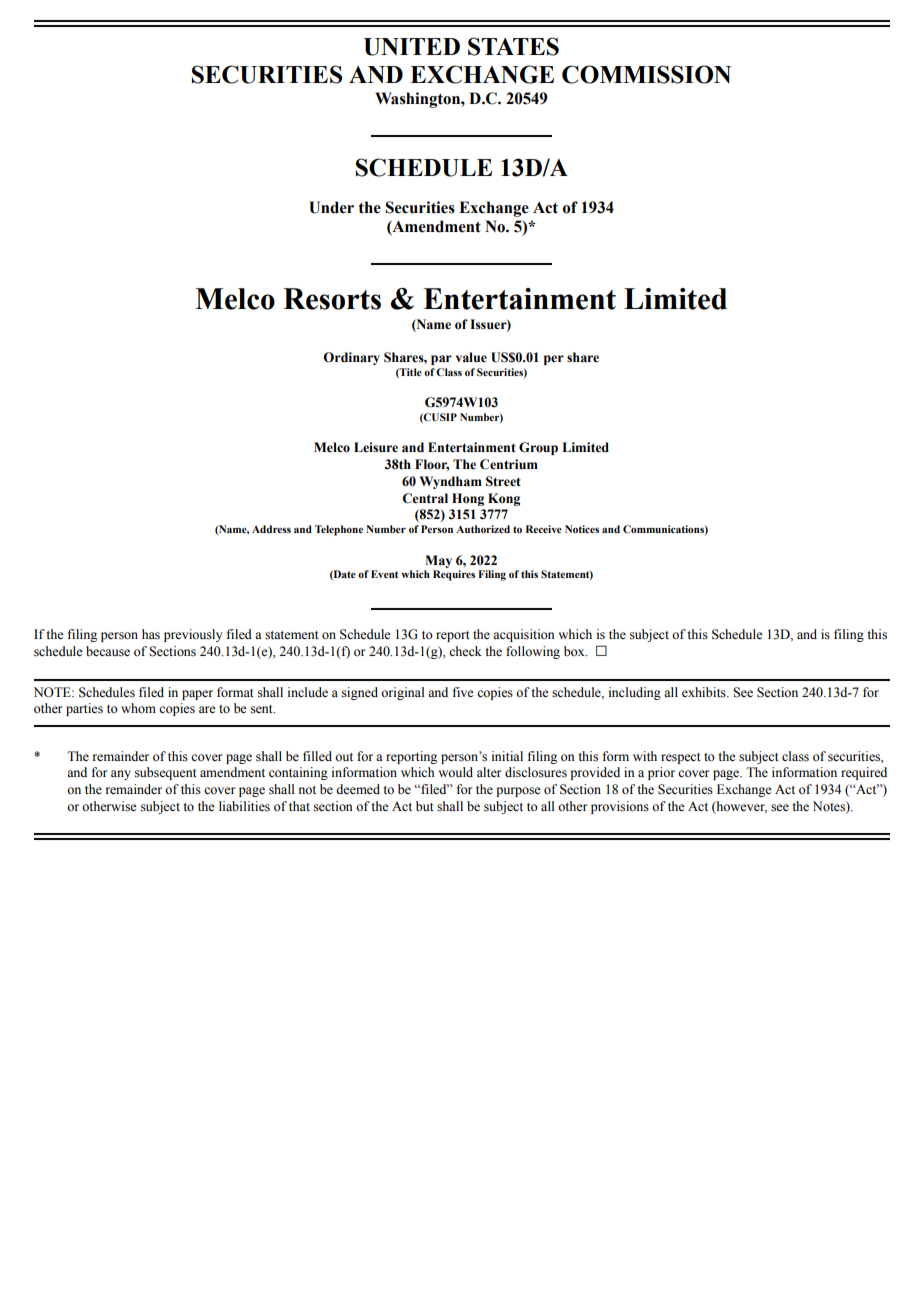  I want to click on STATES, so click(513, 46).
